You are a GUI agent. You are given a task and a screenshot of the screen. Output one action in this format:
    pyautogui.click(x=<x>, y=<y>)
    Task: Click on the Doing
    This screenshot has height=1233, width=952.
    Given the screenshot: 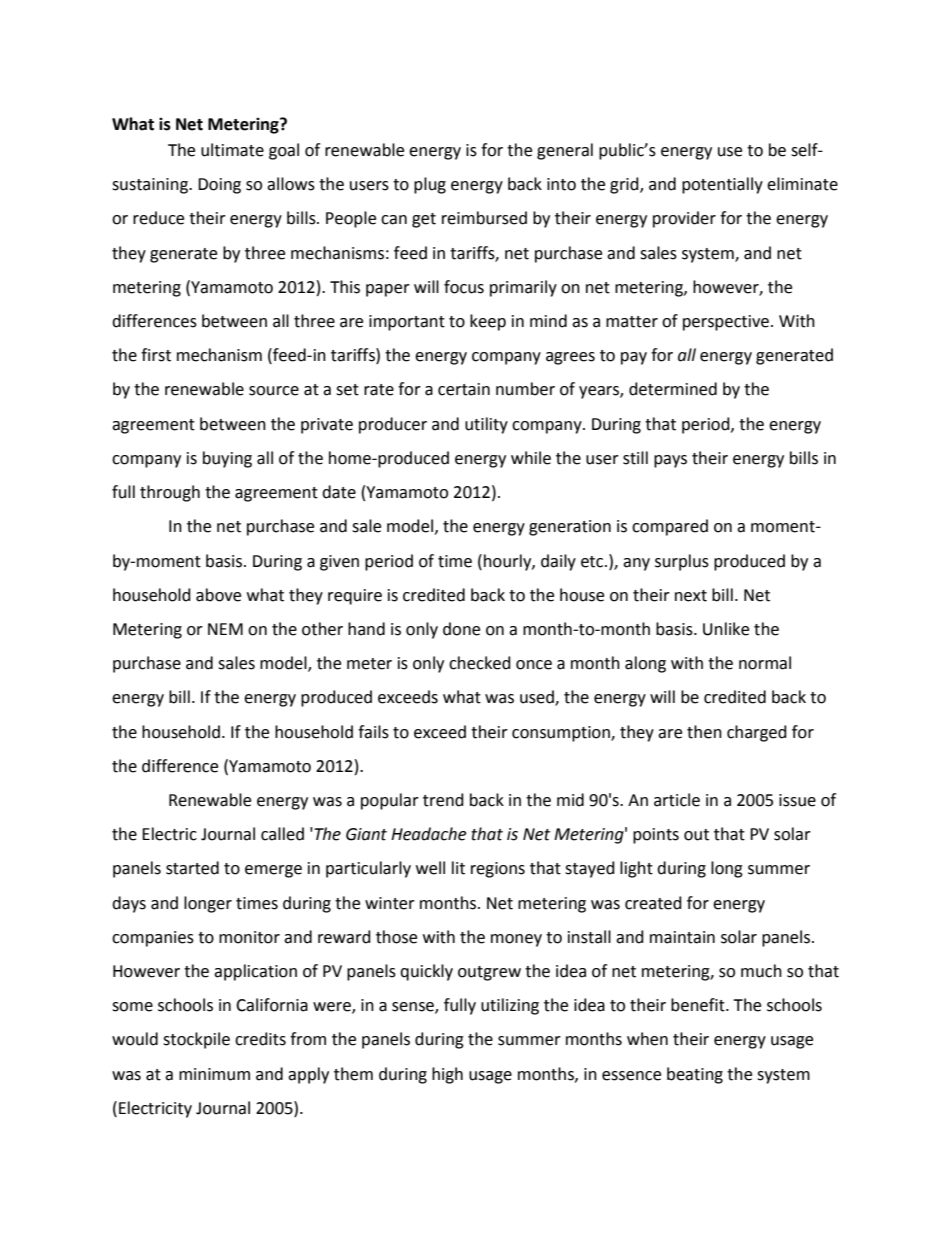 What is the action you would take?
    pyautogui.click(x=219, y=186)
